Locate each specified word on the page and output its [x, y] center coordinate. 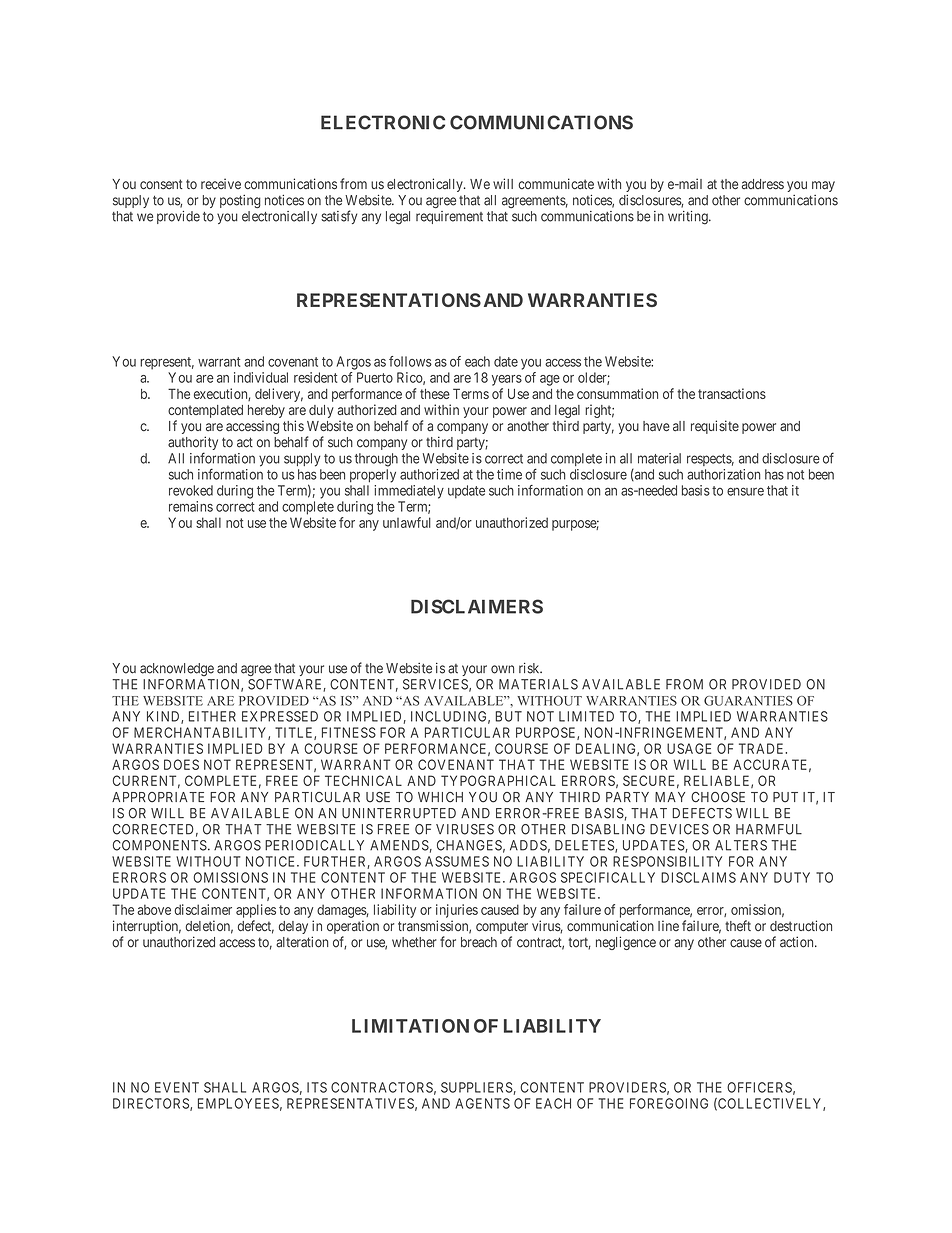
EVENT [177, 1087]
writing [689, 218]
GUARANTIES [748, 701]
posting [240, 201]
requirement [449, 217]
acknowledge [177, 669]
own [502, 669]
